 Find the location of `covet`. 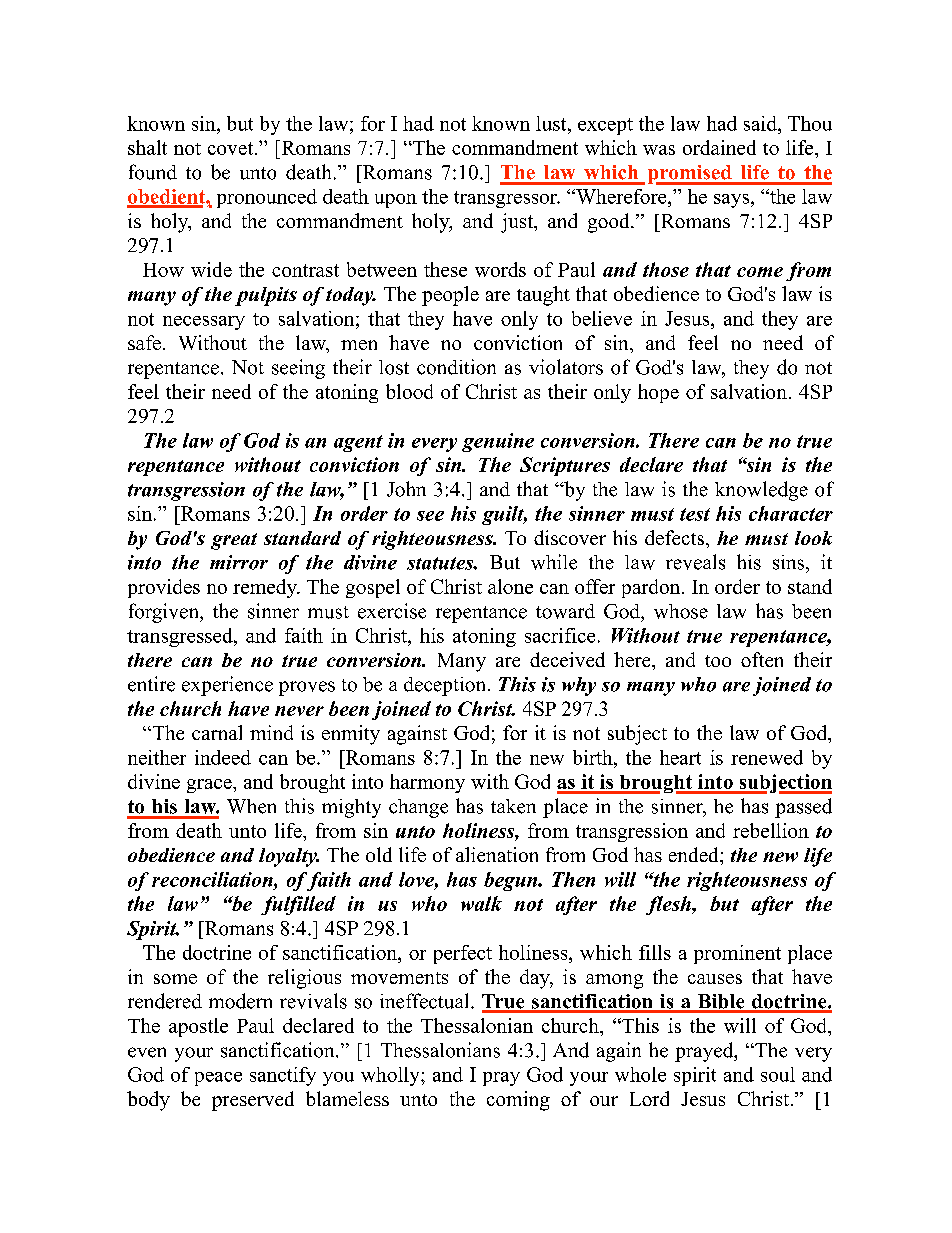

covet is located at coordinates (232, 148).
